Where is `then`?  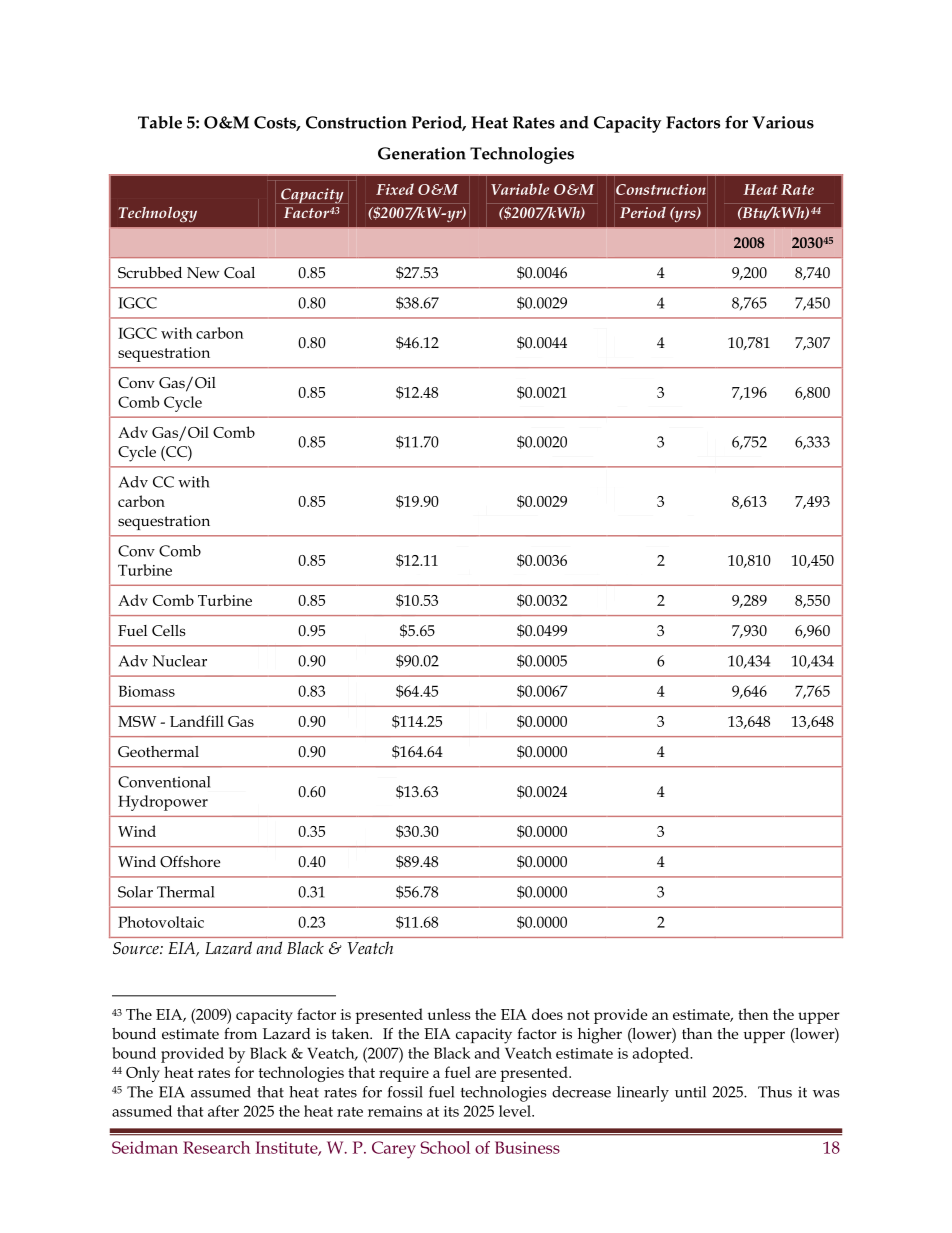
then is located at coordinates (753, 1014).
